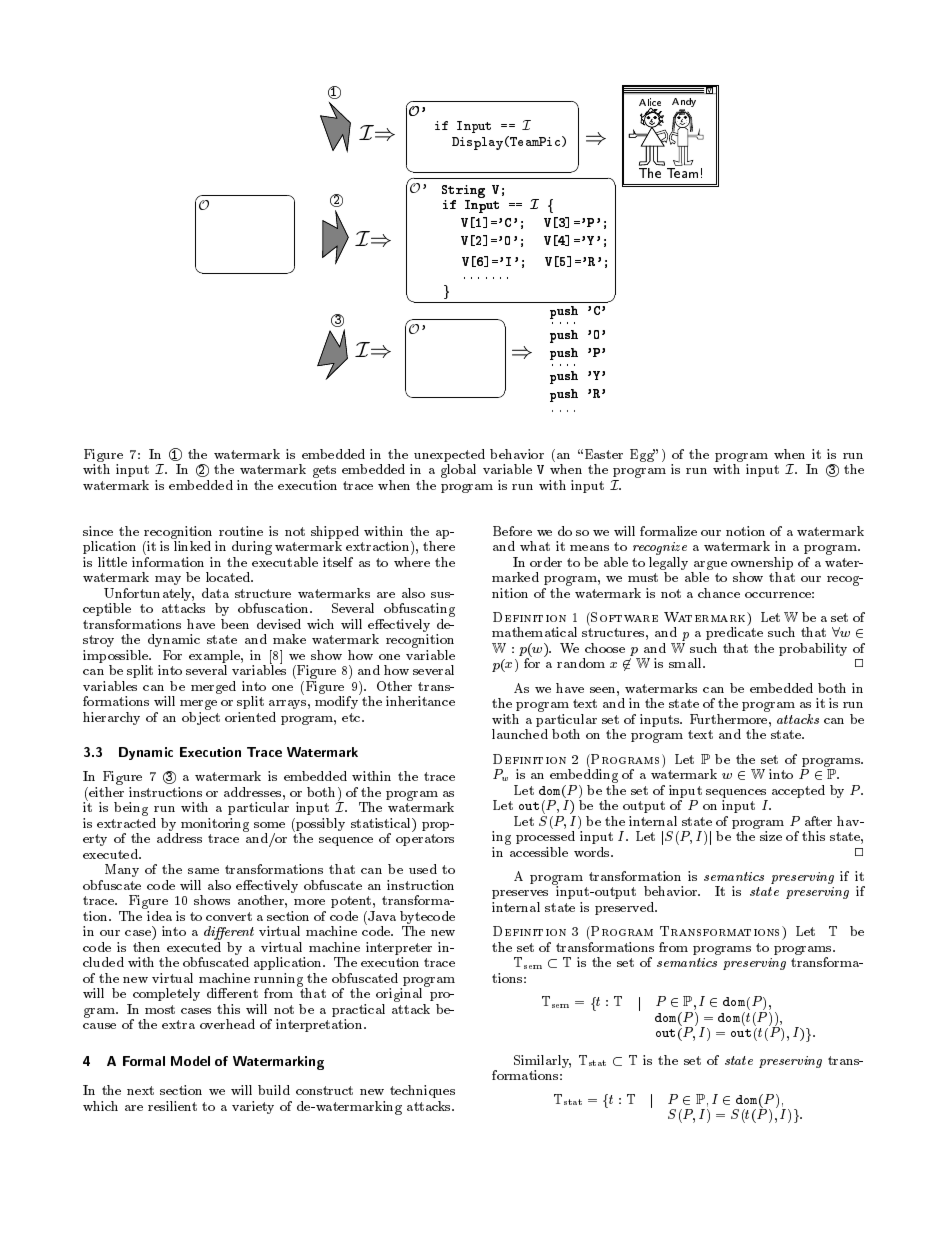  I want to click on Model, so click(190, 1061).
